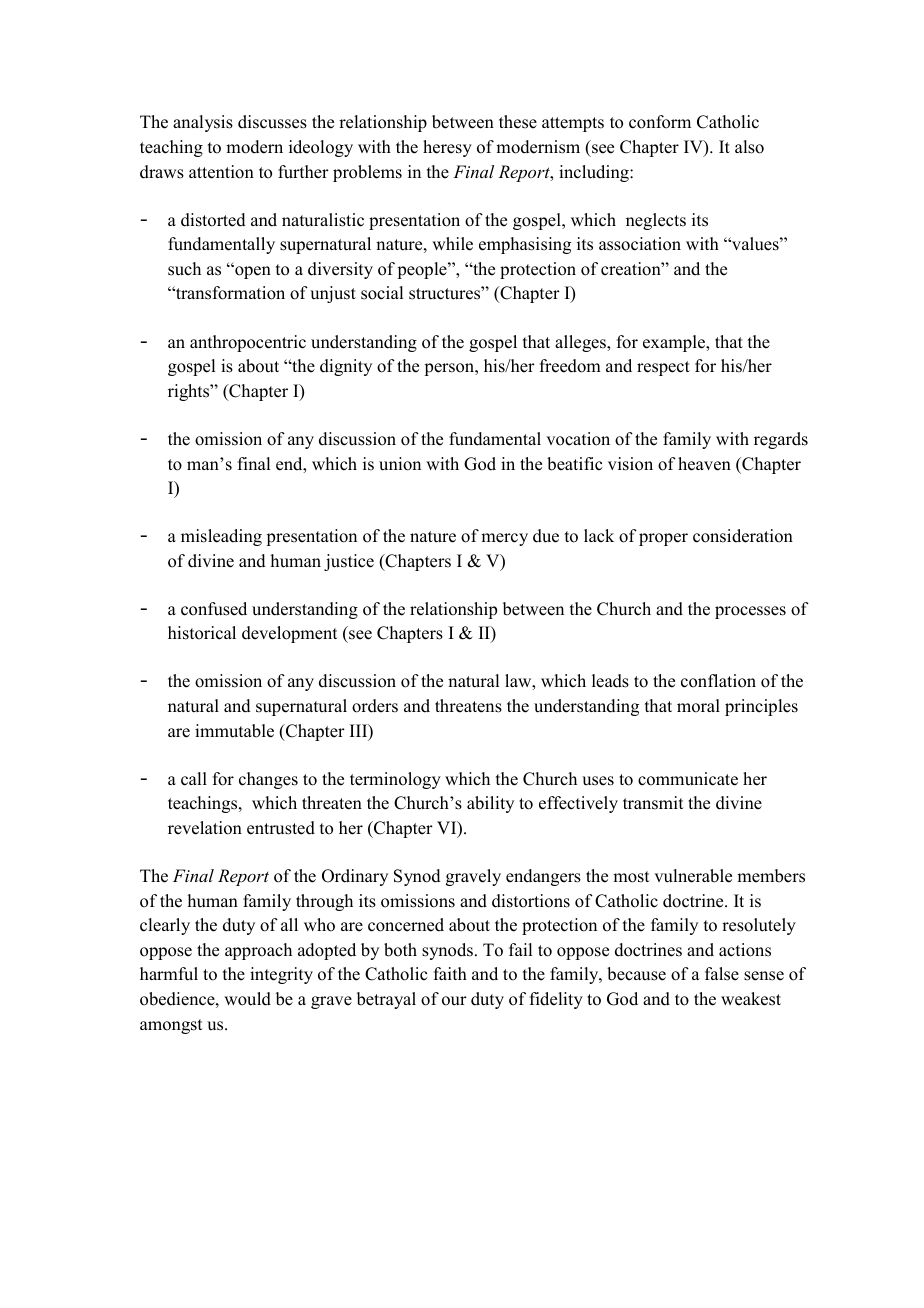  Describe the element at coordinates (570, 366) in the image. I see `freedom` at that location.
